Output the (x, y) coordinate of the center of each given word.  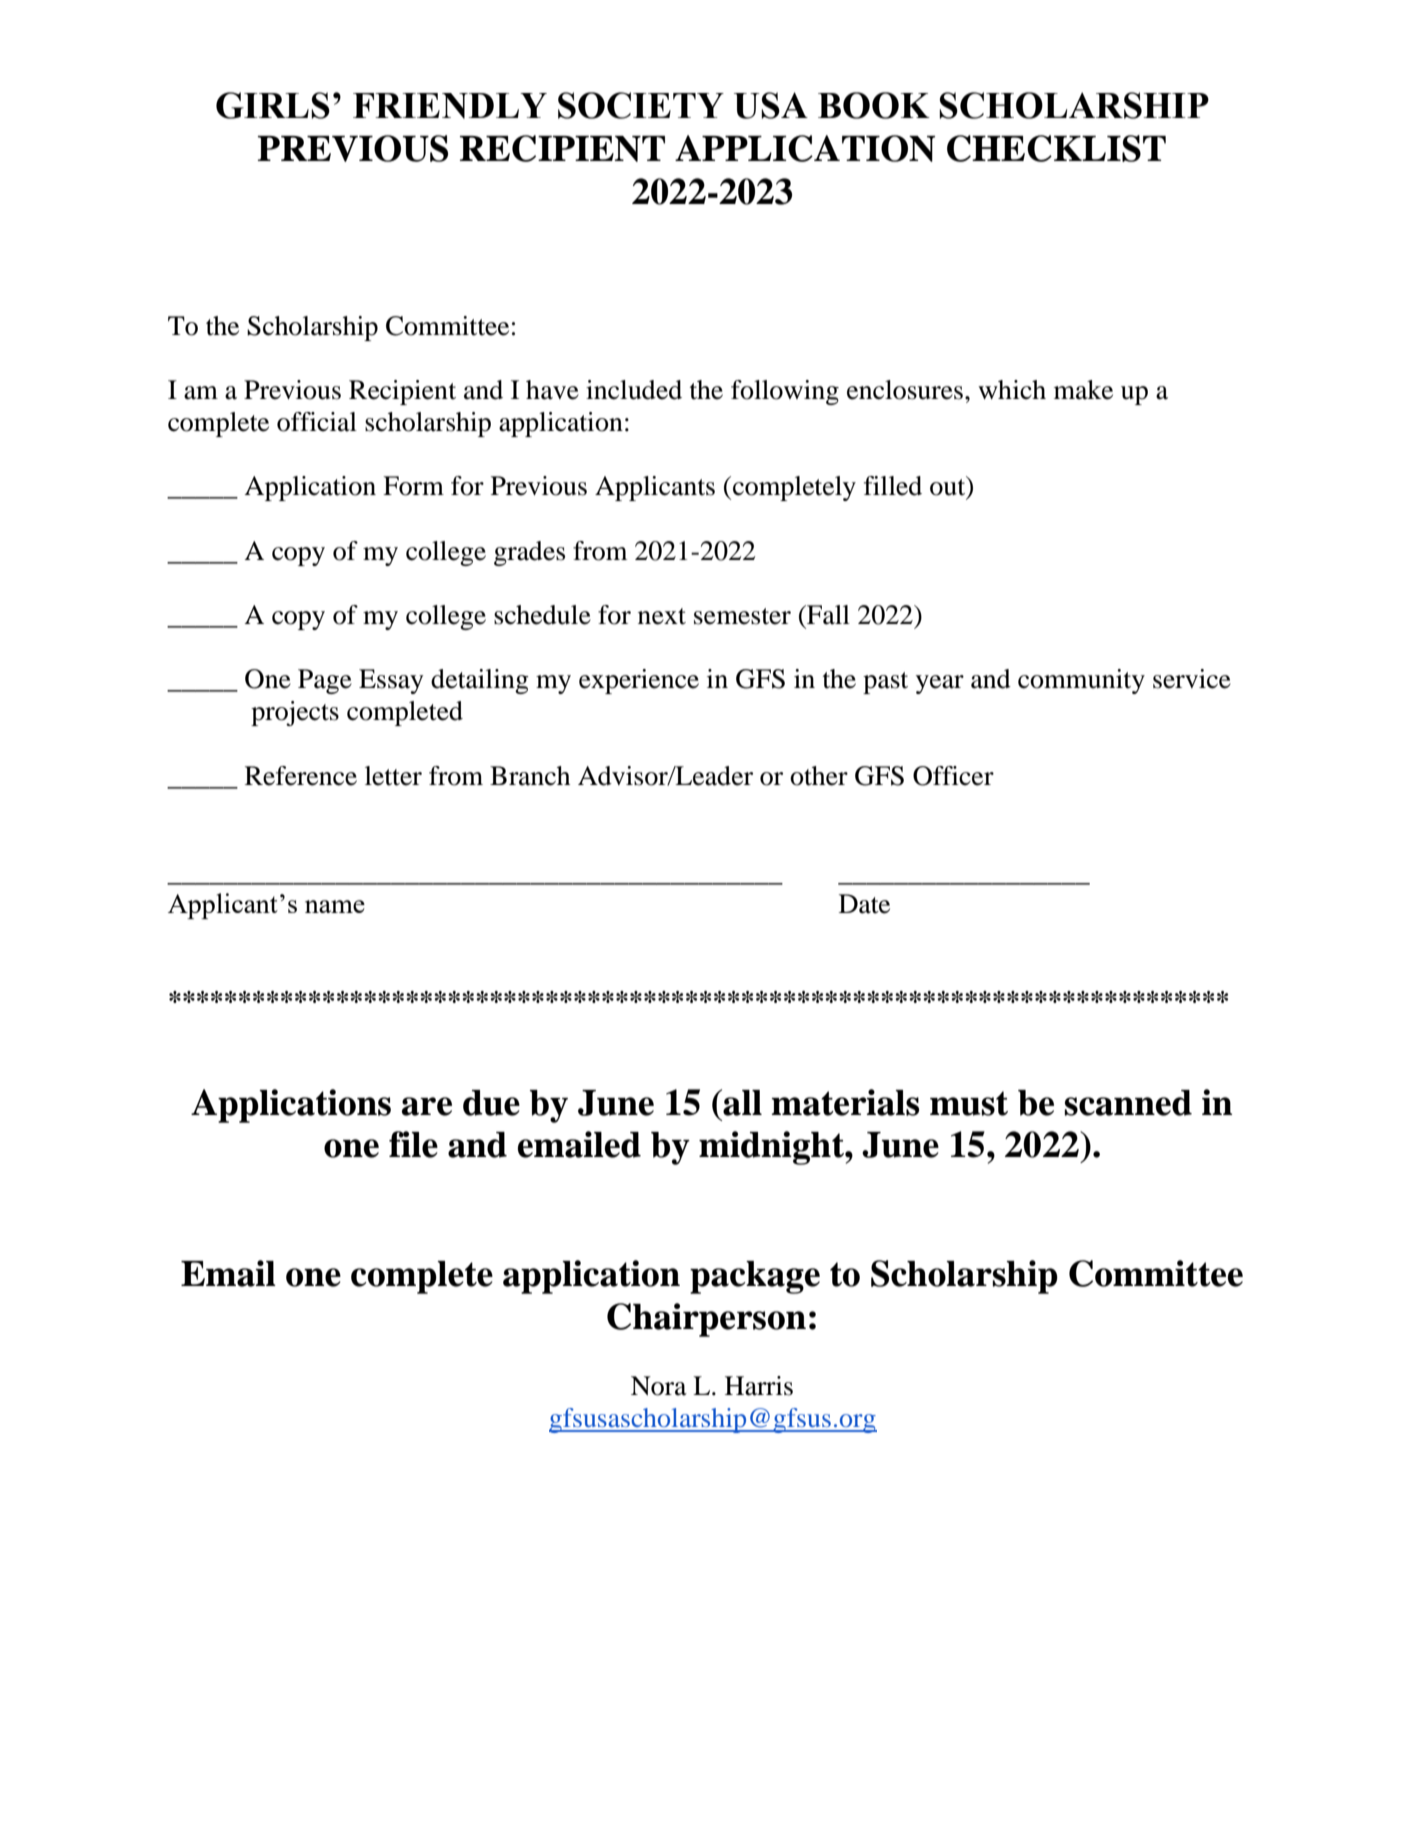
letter (393, 776)
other (819, 776)
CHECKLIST (1056, 148)
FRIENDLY (450, 106)
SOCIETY (641, 105)
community (1081, 681)
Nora (659, 1386)
